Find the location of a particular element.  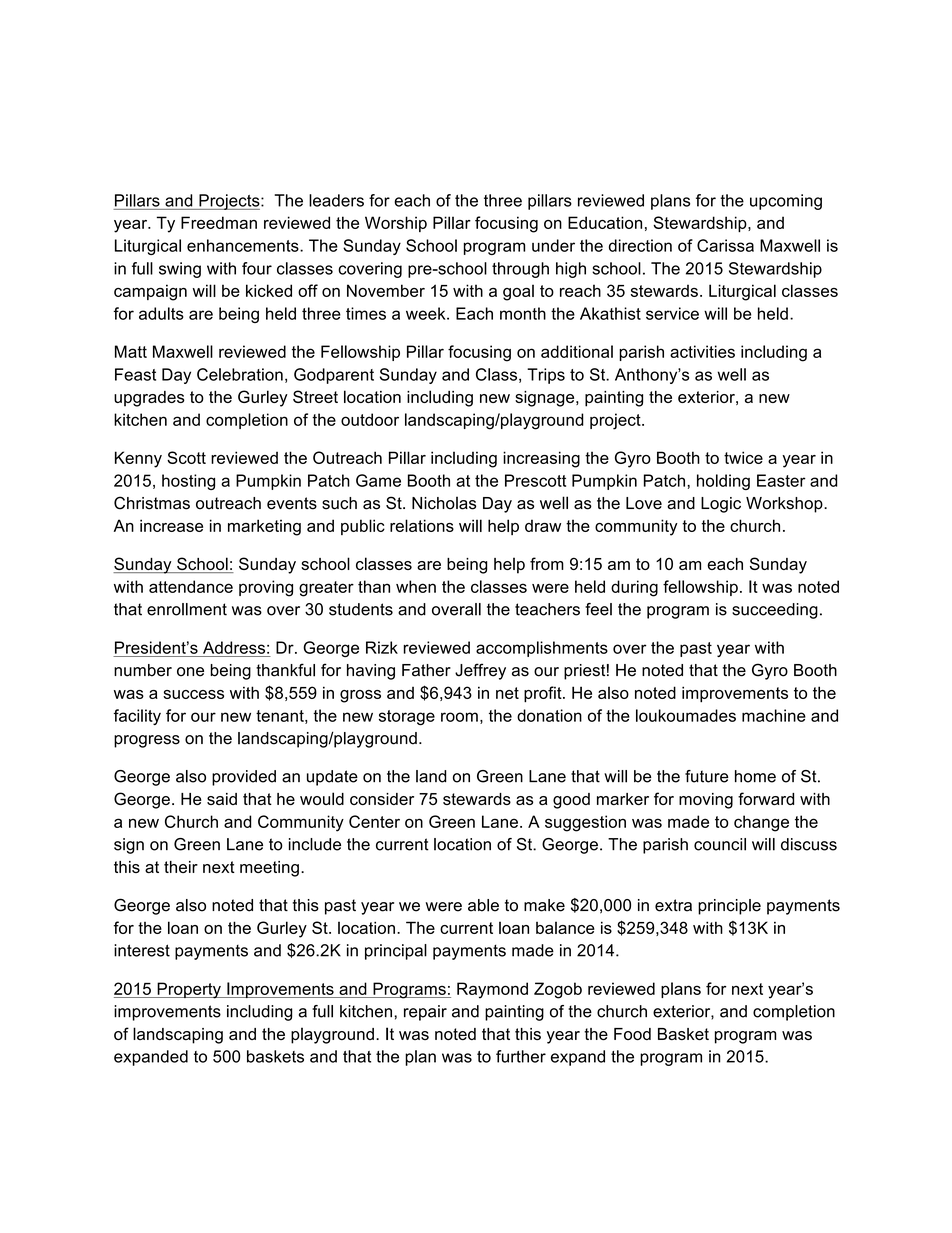

Carissa is located at coordinates (725, 245).
